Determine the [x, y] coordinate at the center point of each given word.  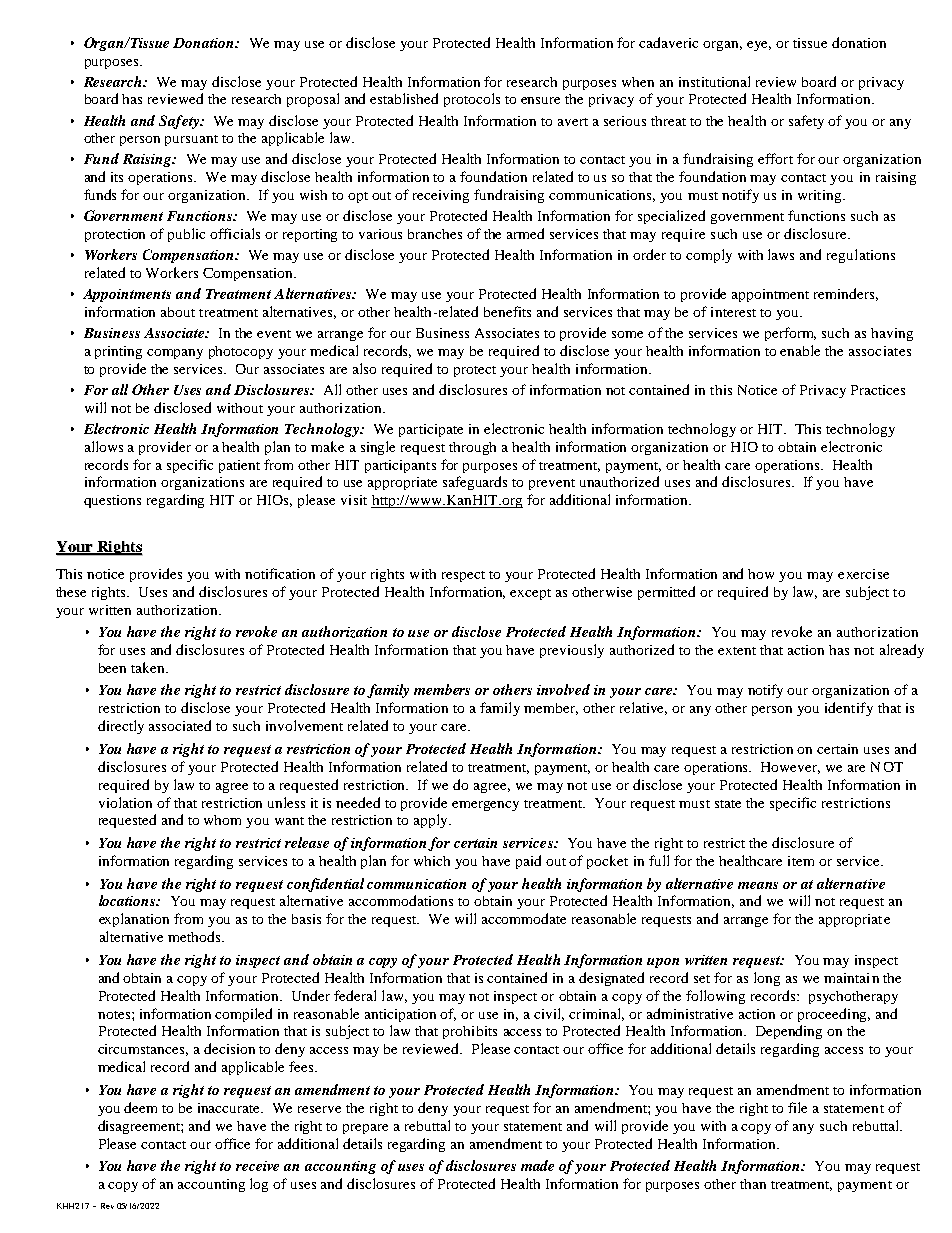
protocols [472, 100]
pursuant [191, 140]
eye [759, 46]
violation [125, 802]
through [472, 448]
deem [140, 1107]
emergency [485, 806]
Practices [878, 390]
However [790, 768]
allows [104, 446]
